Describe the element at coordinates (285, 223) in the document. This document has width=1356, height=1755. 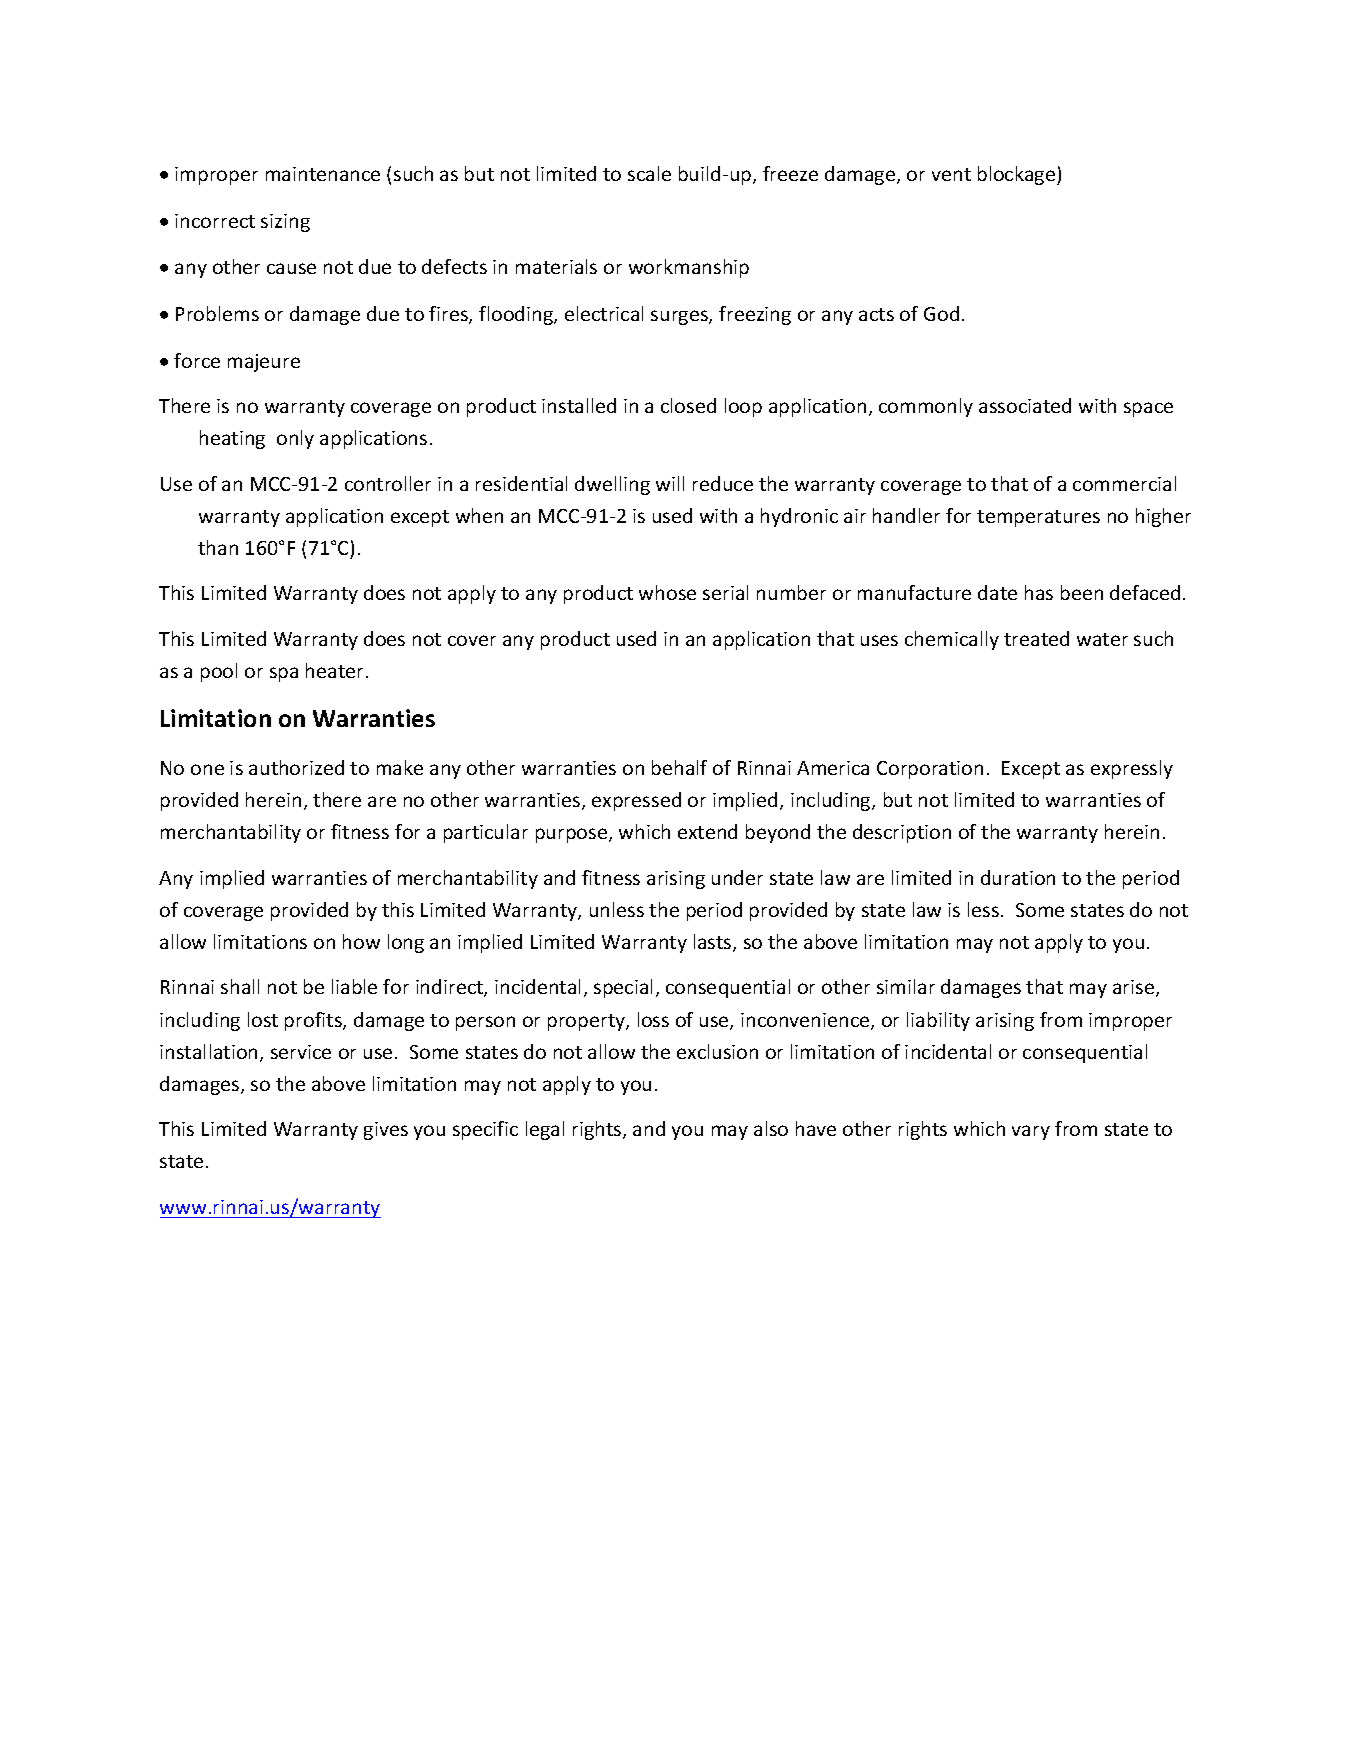
I see `sizing` at that location.
